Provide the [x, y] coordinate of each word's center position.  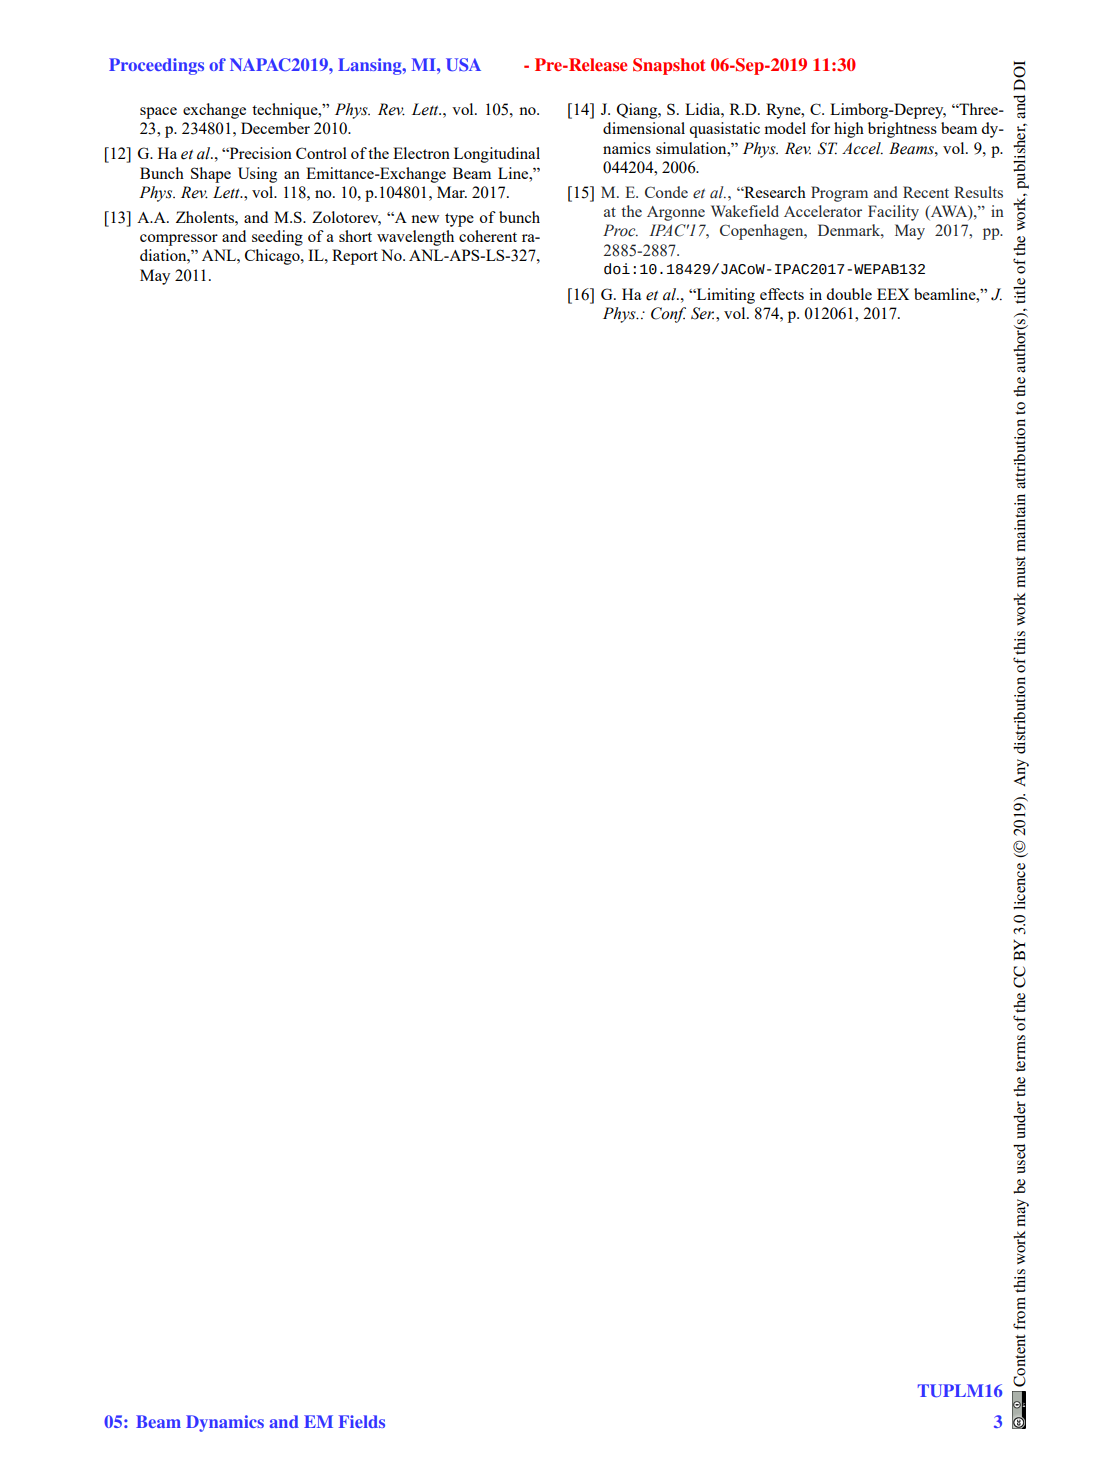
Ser [702, 313]
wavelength [415, 238]
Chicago [273, 257]
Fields [362, 1421]
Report [355, 257]
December [275, 128]
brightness [902, 130]
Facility [893, 213]
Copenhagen [763, 232]
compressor [179, 240]
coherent [488, 236]
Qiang [638, 111]
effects [782, 294]
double [849, 294]
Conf [668, 315]
